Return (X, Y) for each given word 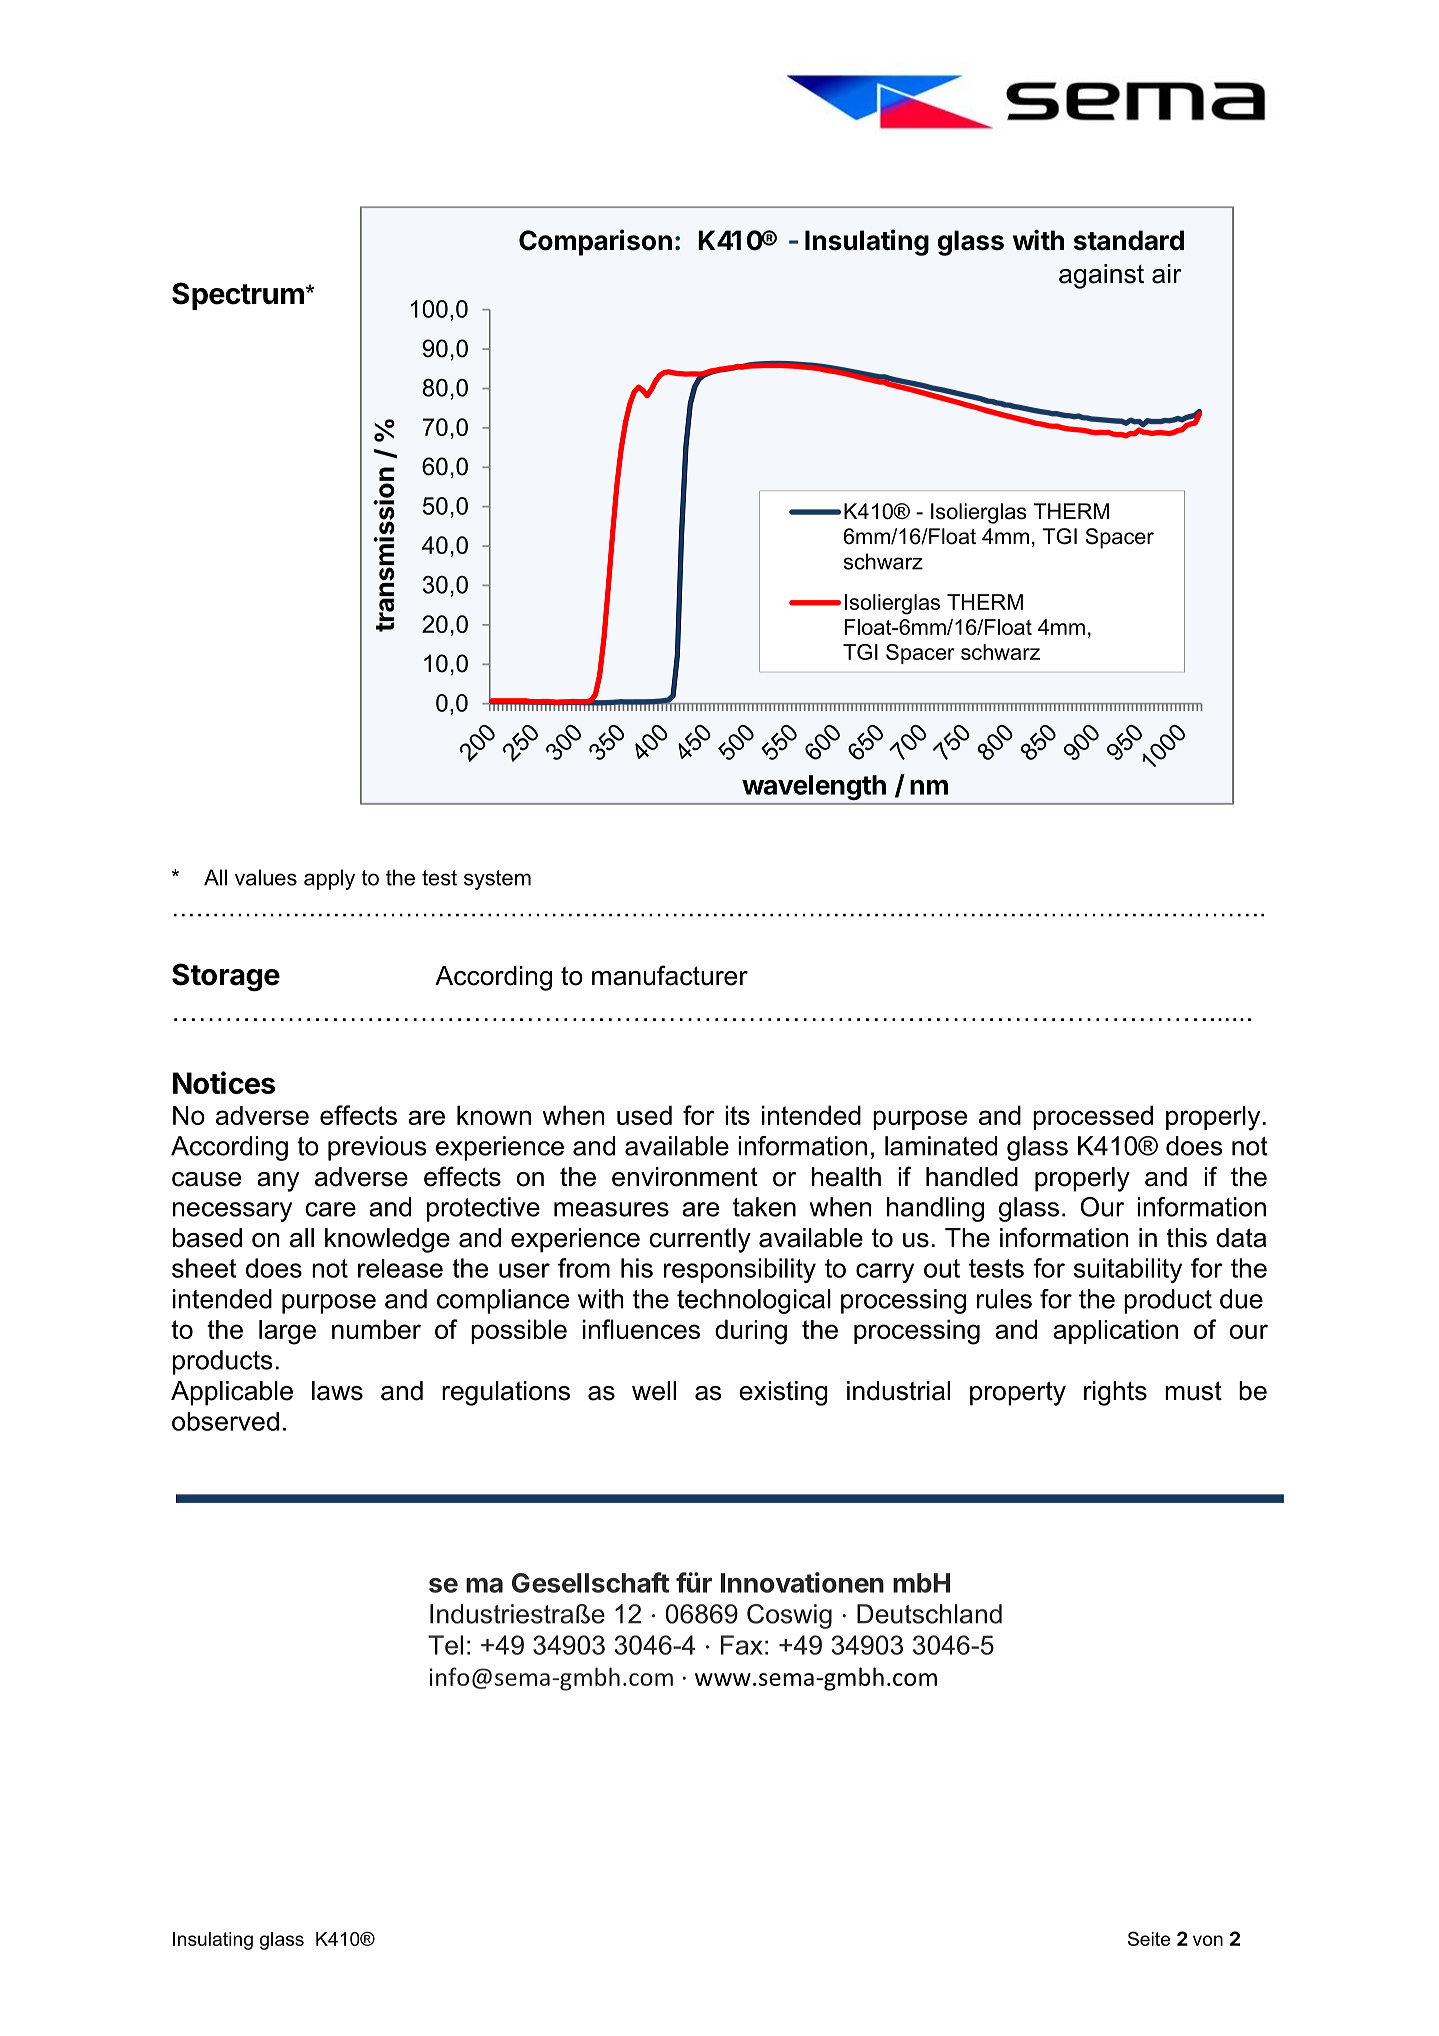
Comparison (595, 242)
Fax (742, 1645)
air (1166, 274)
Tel (445, 1645)
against (1101, 276)
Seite (1149, 1938)
